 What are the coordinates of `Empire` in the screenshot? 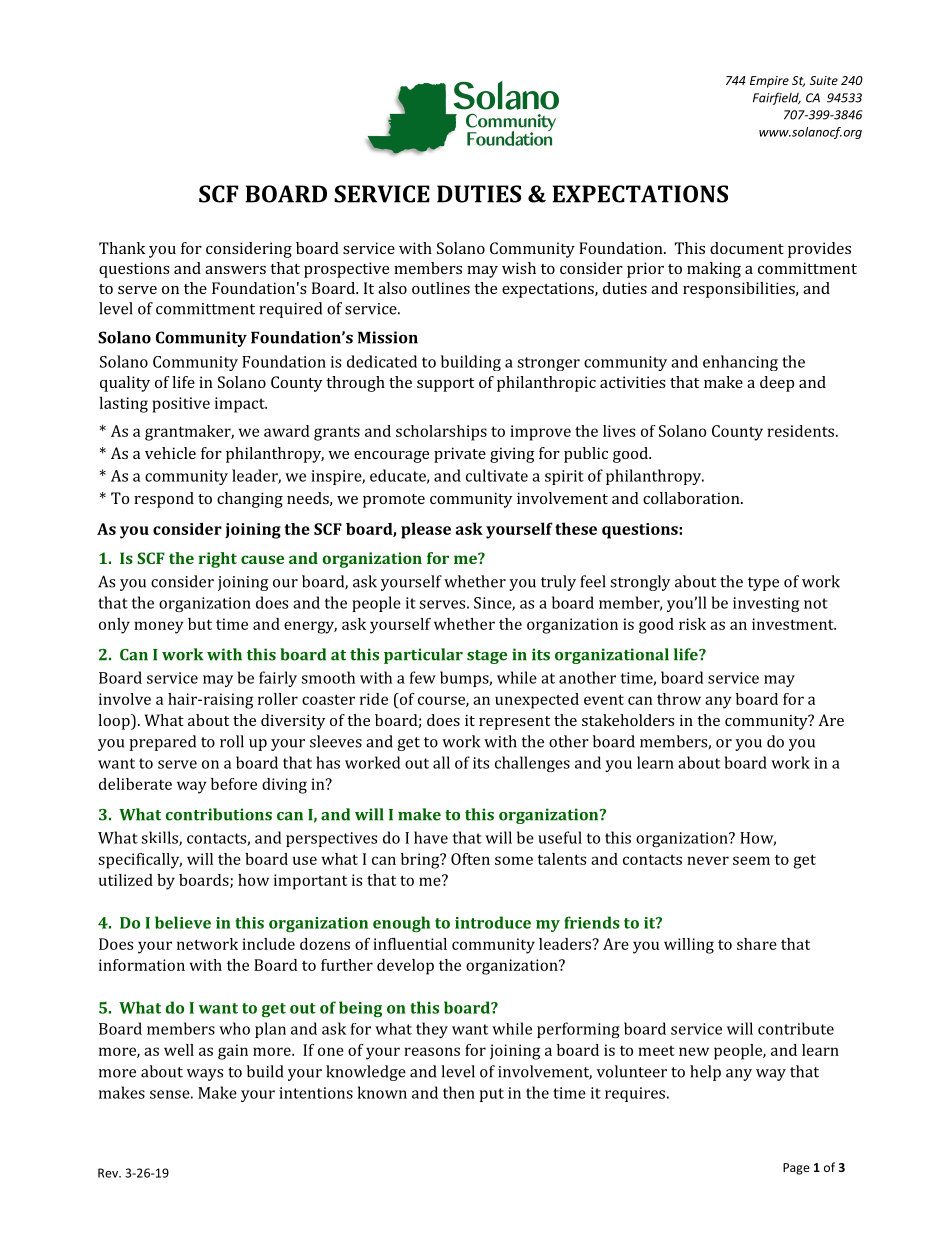 It's located at (769, 82).
